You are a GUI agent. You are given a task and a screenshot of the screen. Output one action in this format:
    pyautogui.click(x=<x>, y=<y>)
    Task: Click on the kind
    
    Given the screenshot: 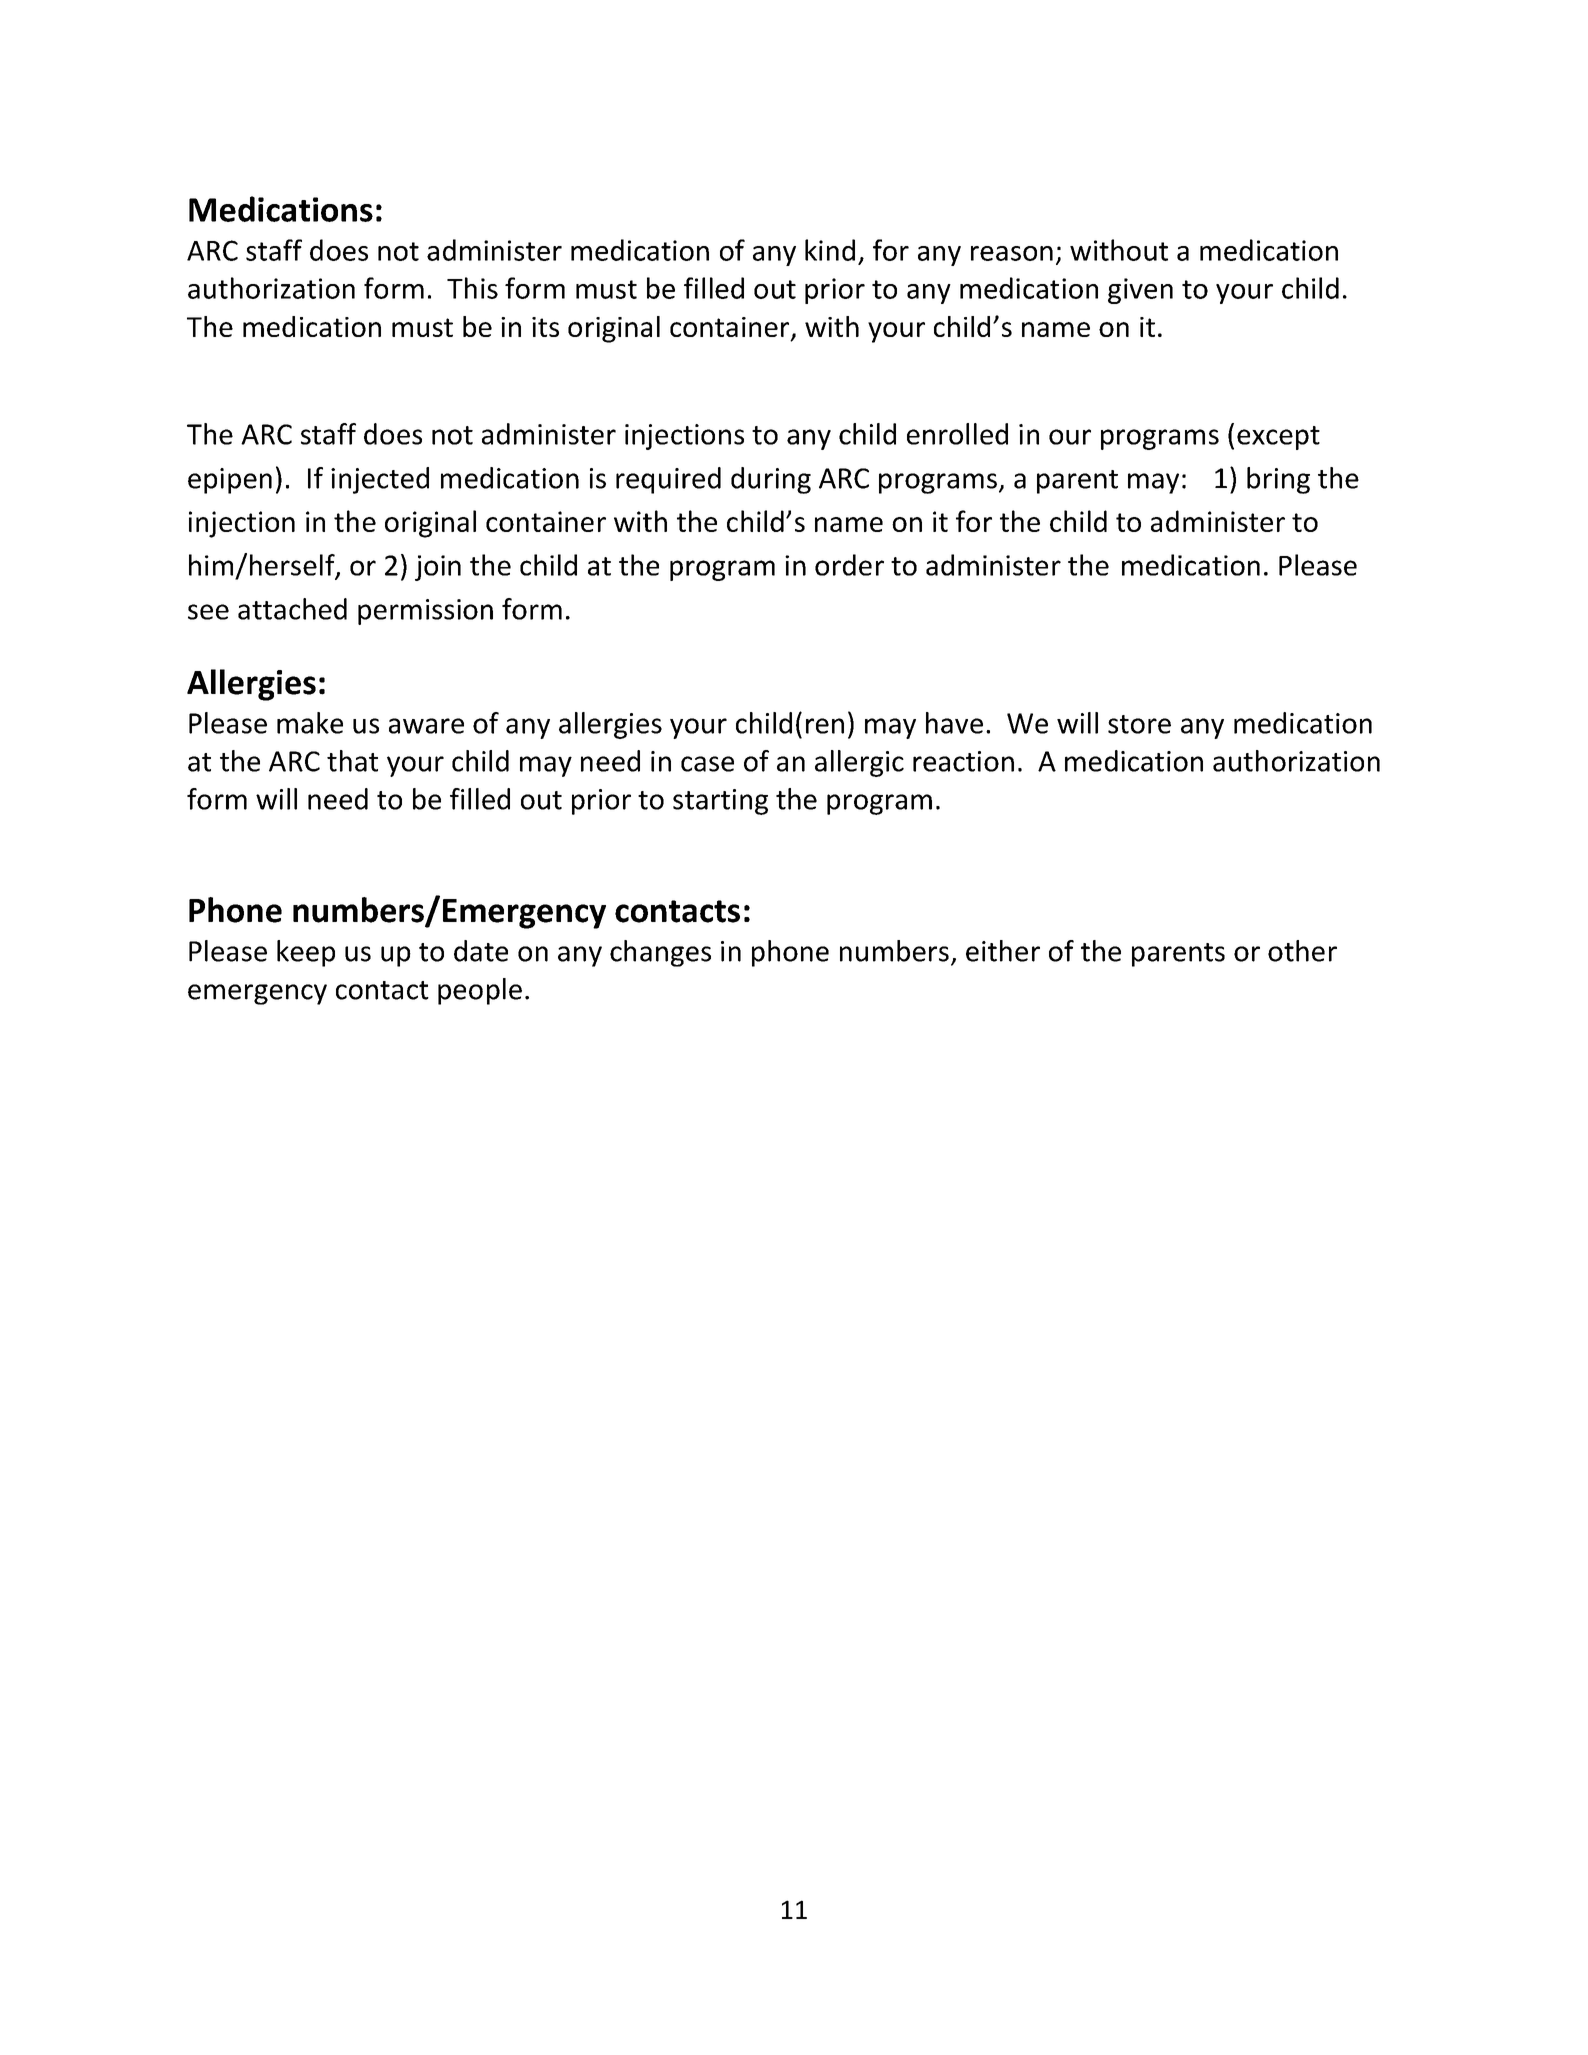 What is the action you would take?
    pyautogui.click(x=830, y=250)
